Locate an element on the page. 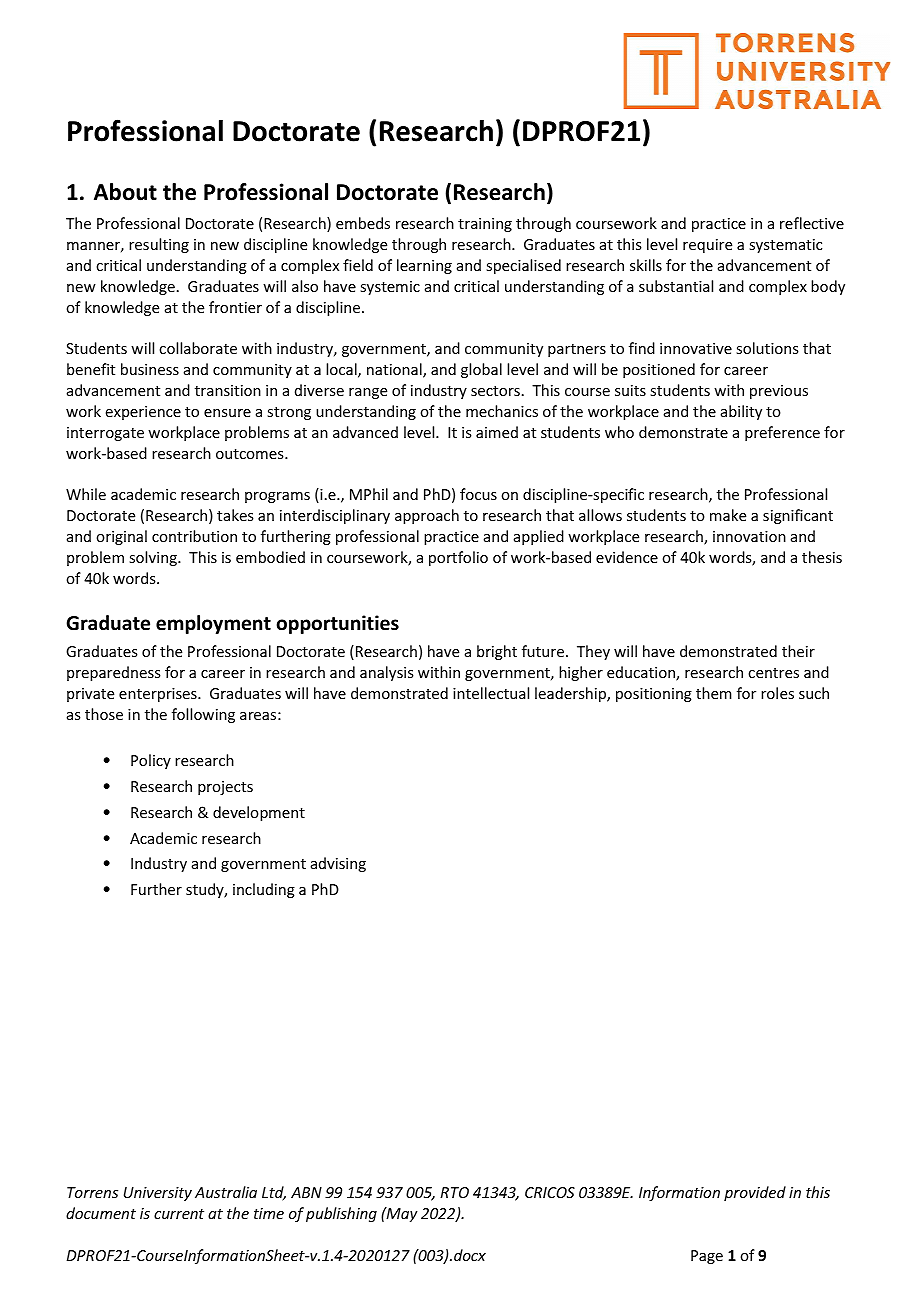 The image size is (924, 1308). current is located at coordinates (179, 1214).
